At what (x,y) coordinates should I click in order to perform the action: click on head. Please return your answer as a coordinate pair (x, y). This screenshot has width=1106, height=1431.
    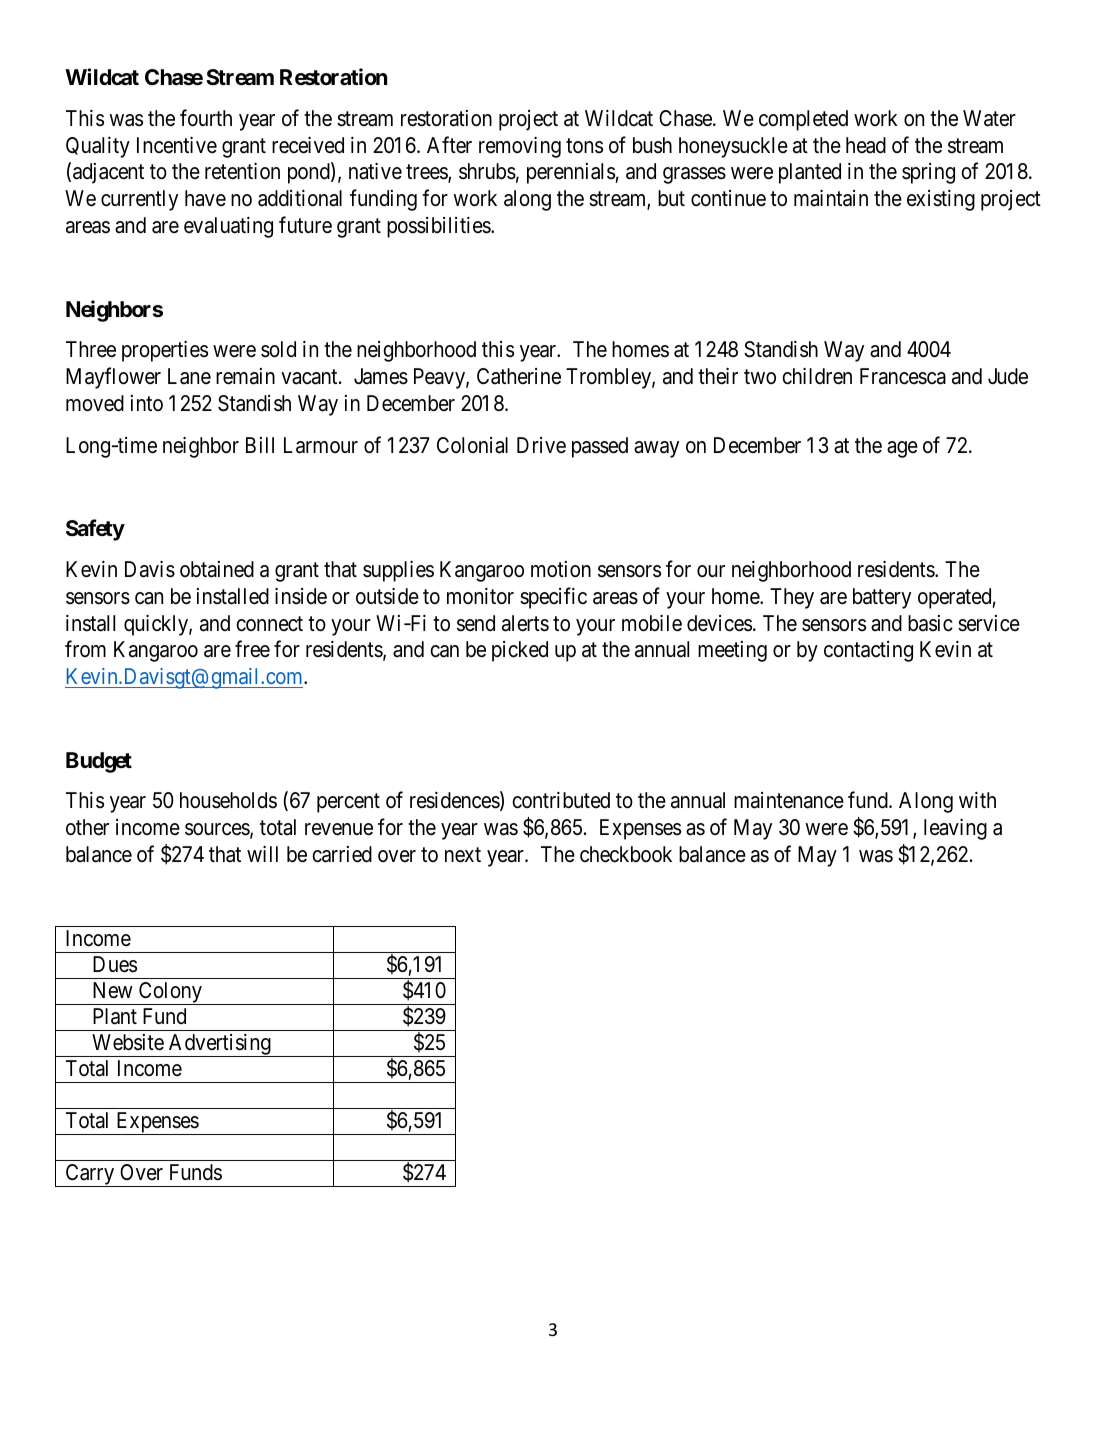
    Looking at the image, I should click on (866, 145).
